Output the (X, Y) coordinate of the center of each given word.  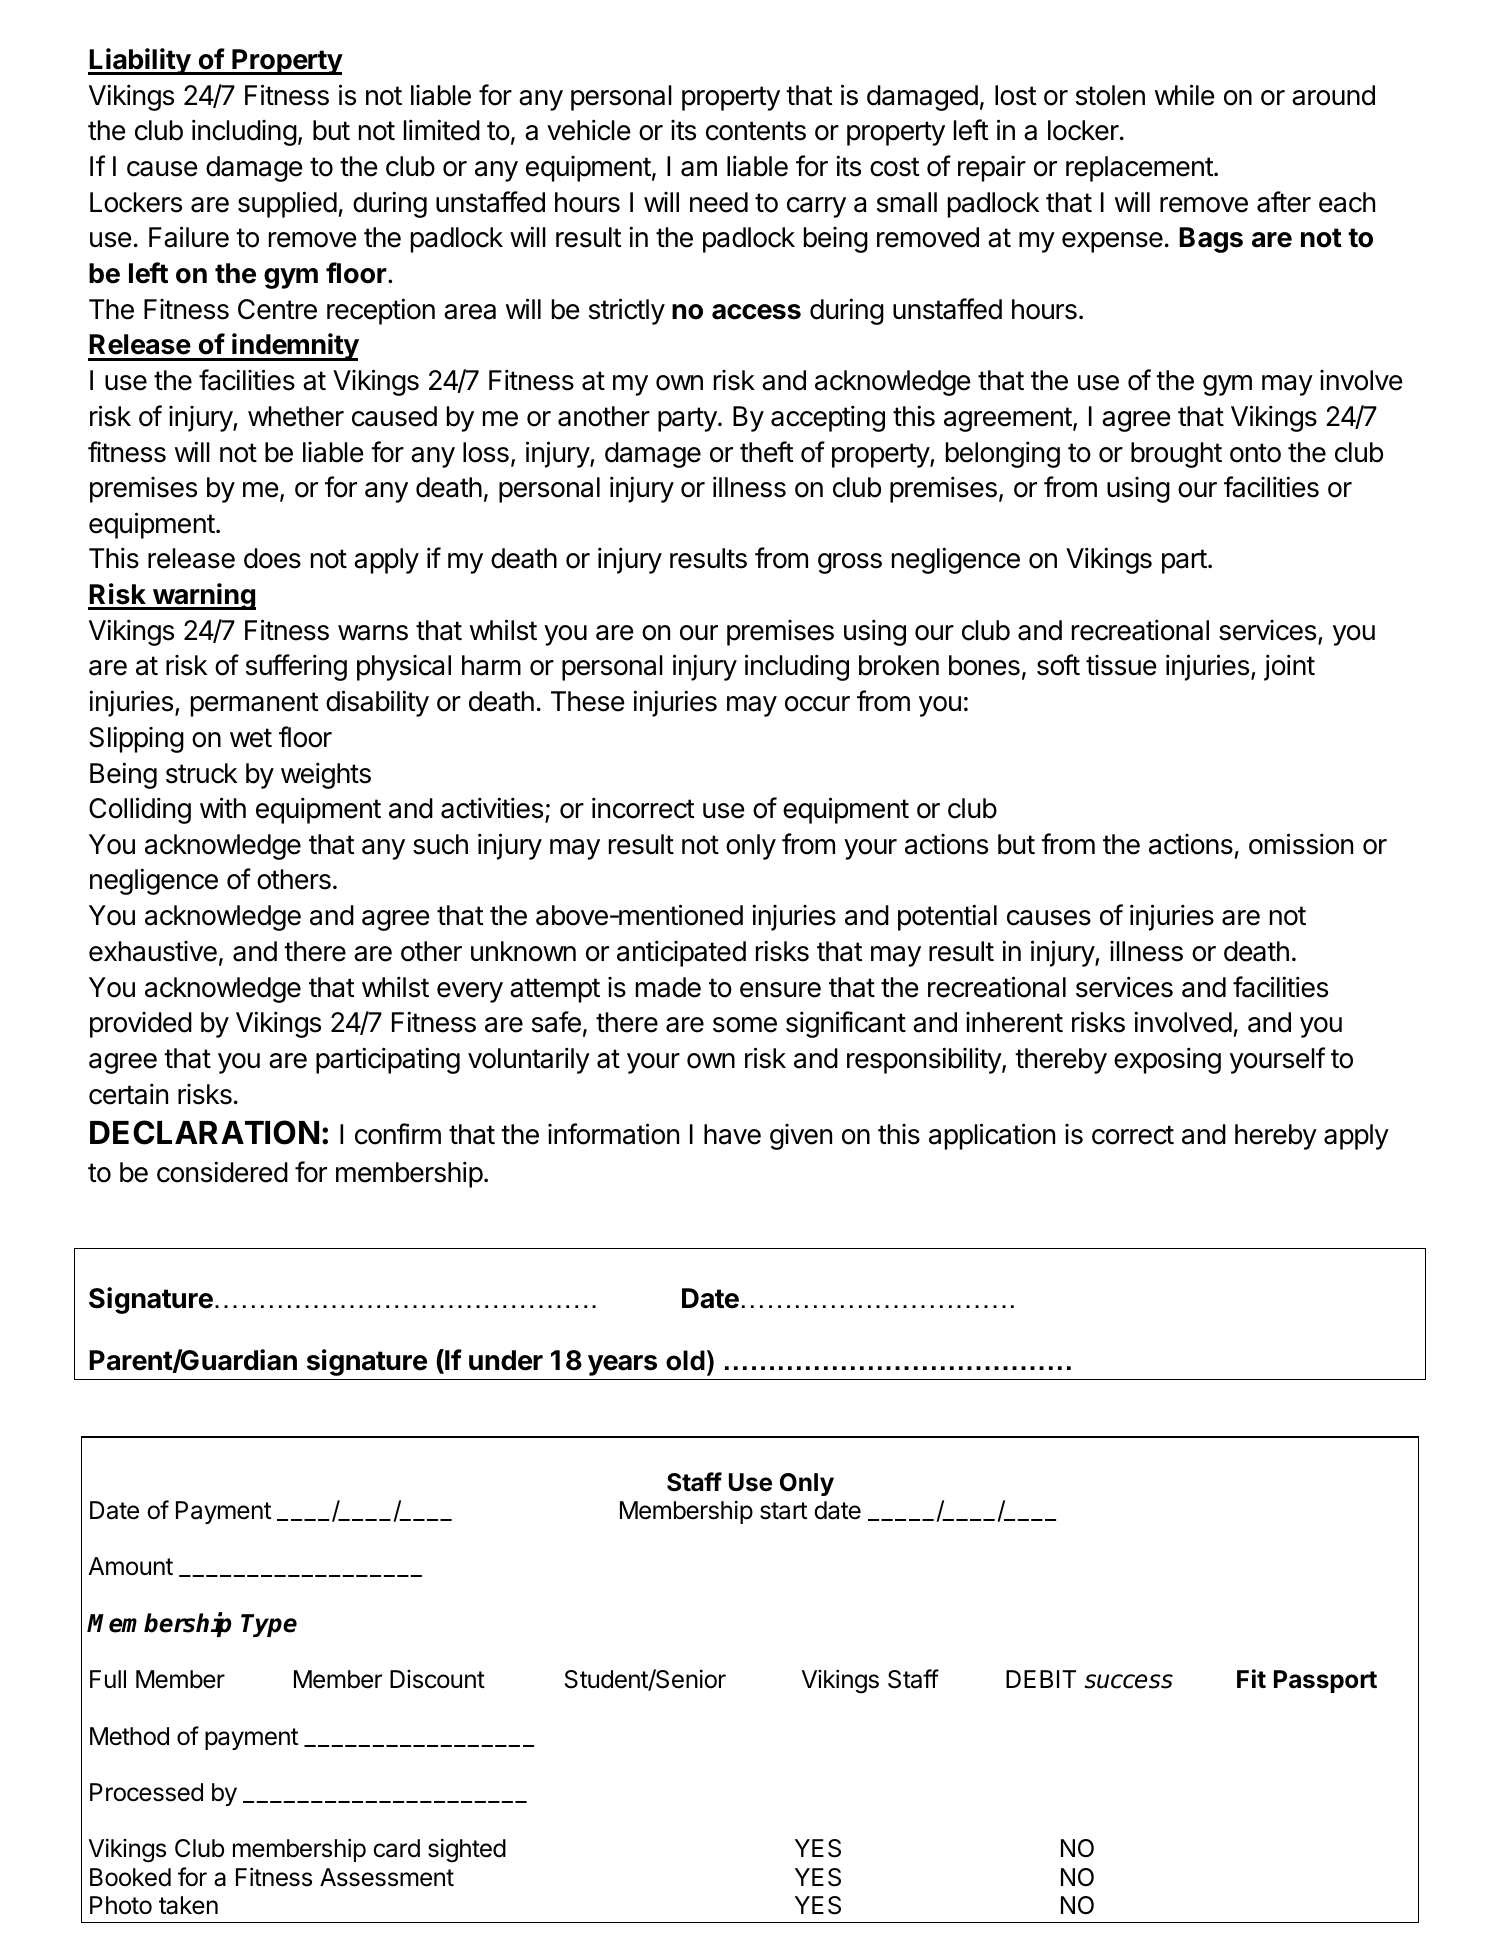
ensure (780, 990)
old (685, 1360)
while (1185, 95)
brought (1176, 455)
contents (756, 131)
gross (850, 563)
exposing (1167, 1060)
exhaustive (153, 951)
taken (188, 1905)
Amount (130, 1566)
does (272, 558)
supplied (287, 204)
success (1128, 1681)
